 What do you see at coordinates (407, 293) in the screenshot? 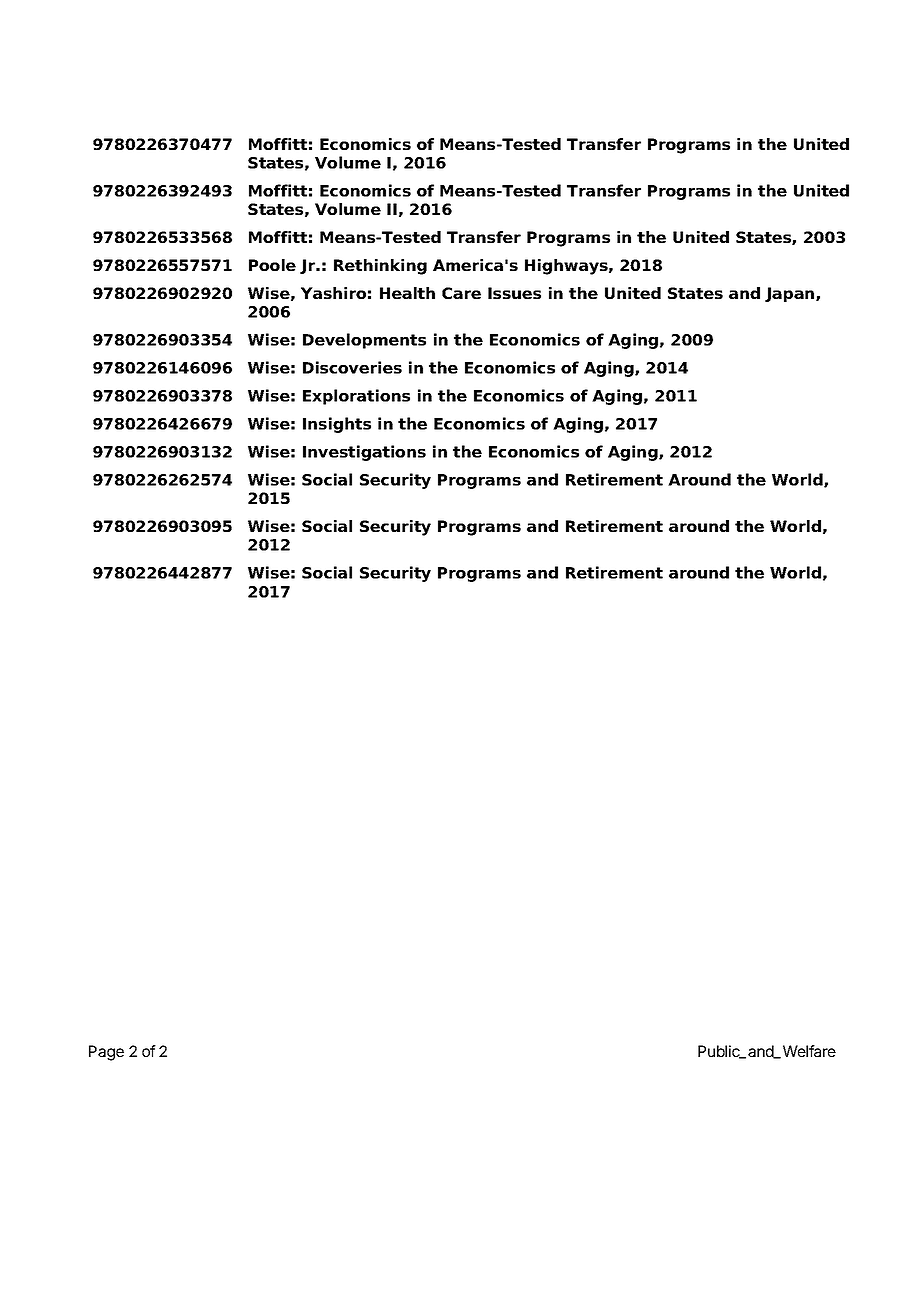
I see `Health` at bounding box center [407, 293].
